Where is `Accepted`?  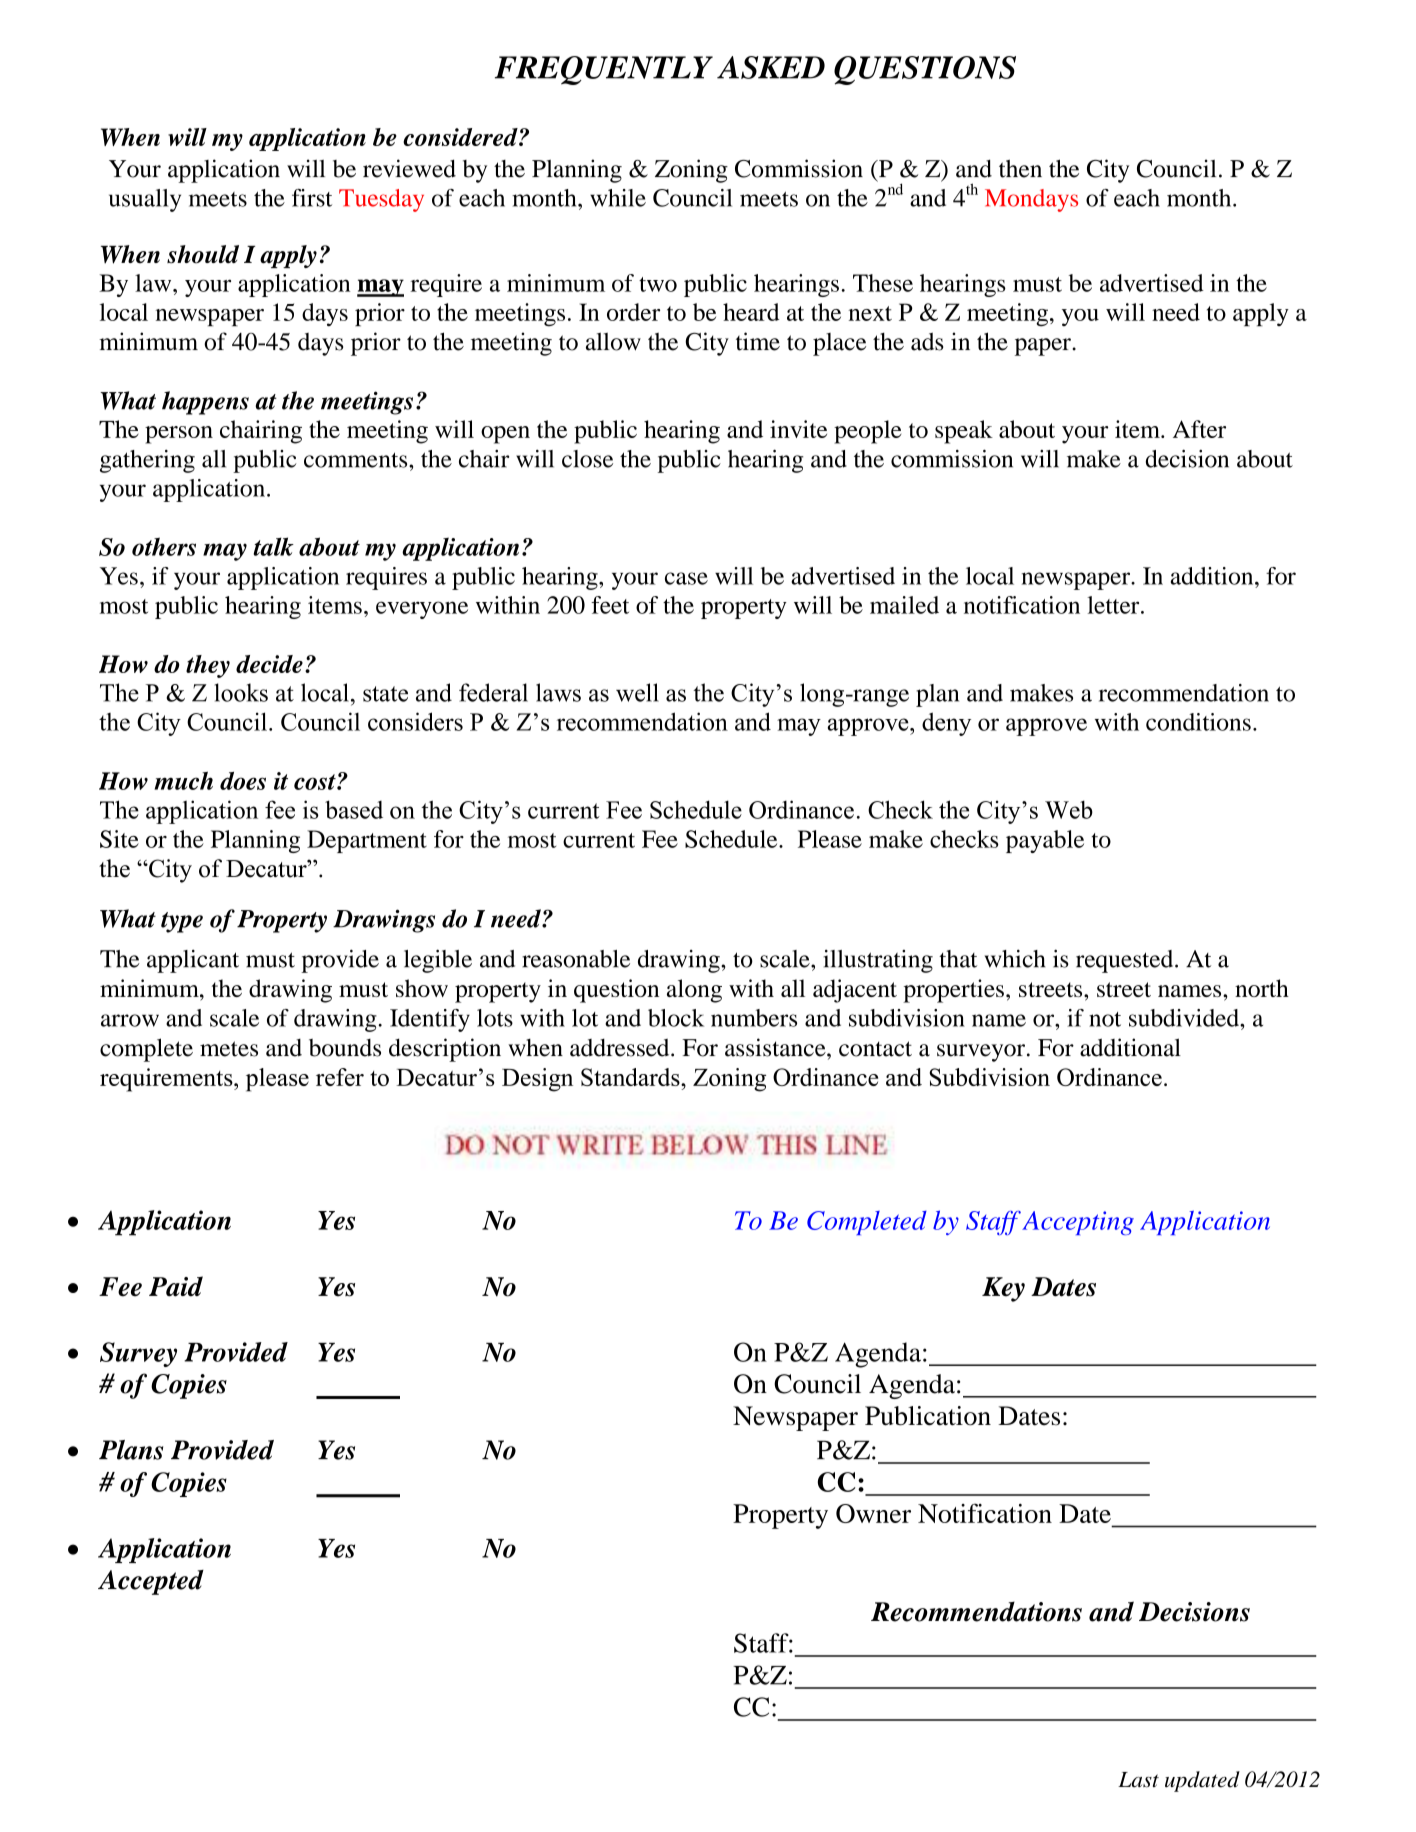
Accepted is located at coordinates (151, 1582).
